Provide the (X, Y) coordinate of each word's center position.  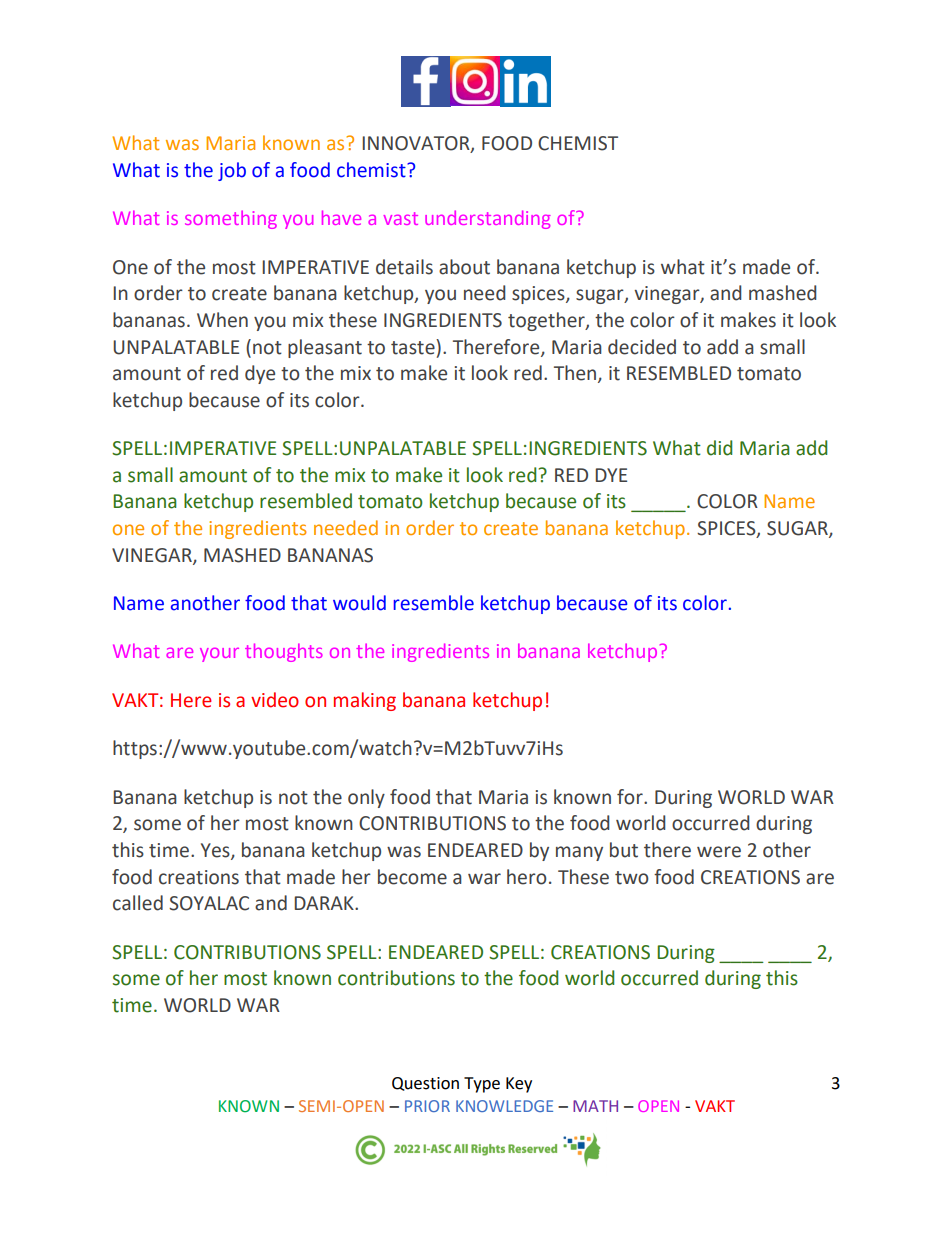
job (232, 171)
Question (425, 1084)
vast (401, 218)
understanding (488, 219)
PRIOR (427, 1106)
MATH (595, 1106)
